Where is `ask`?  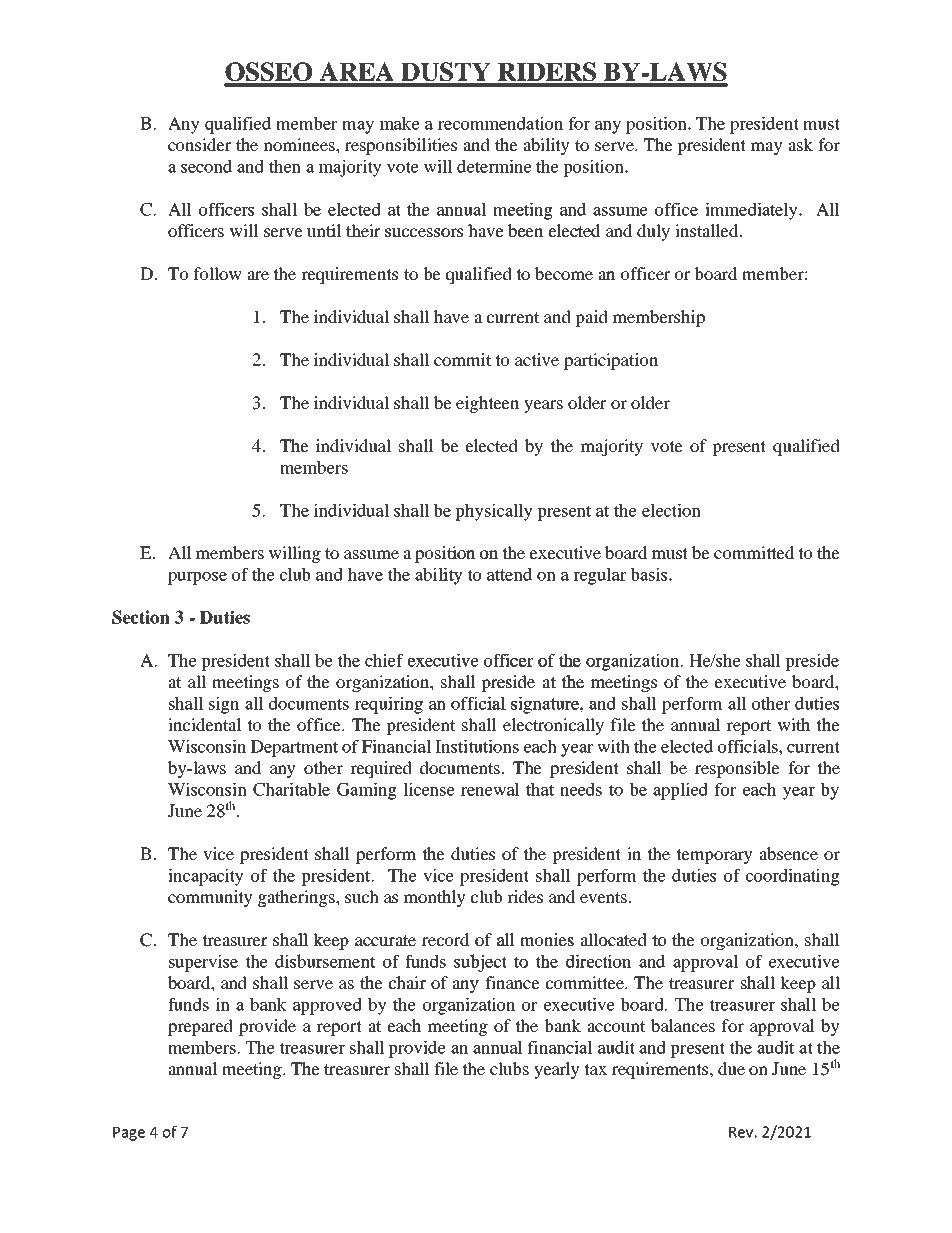 ask is located at coordinates (800, 144).
